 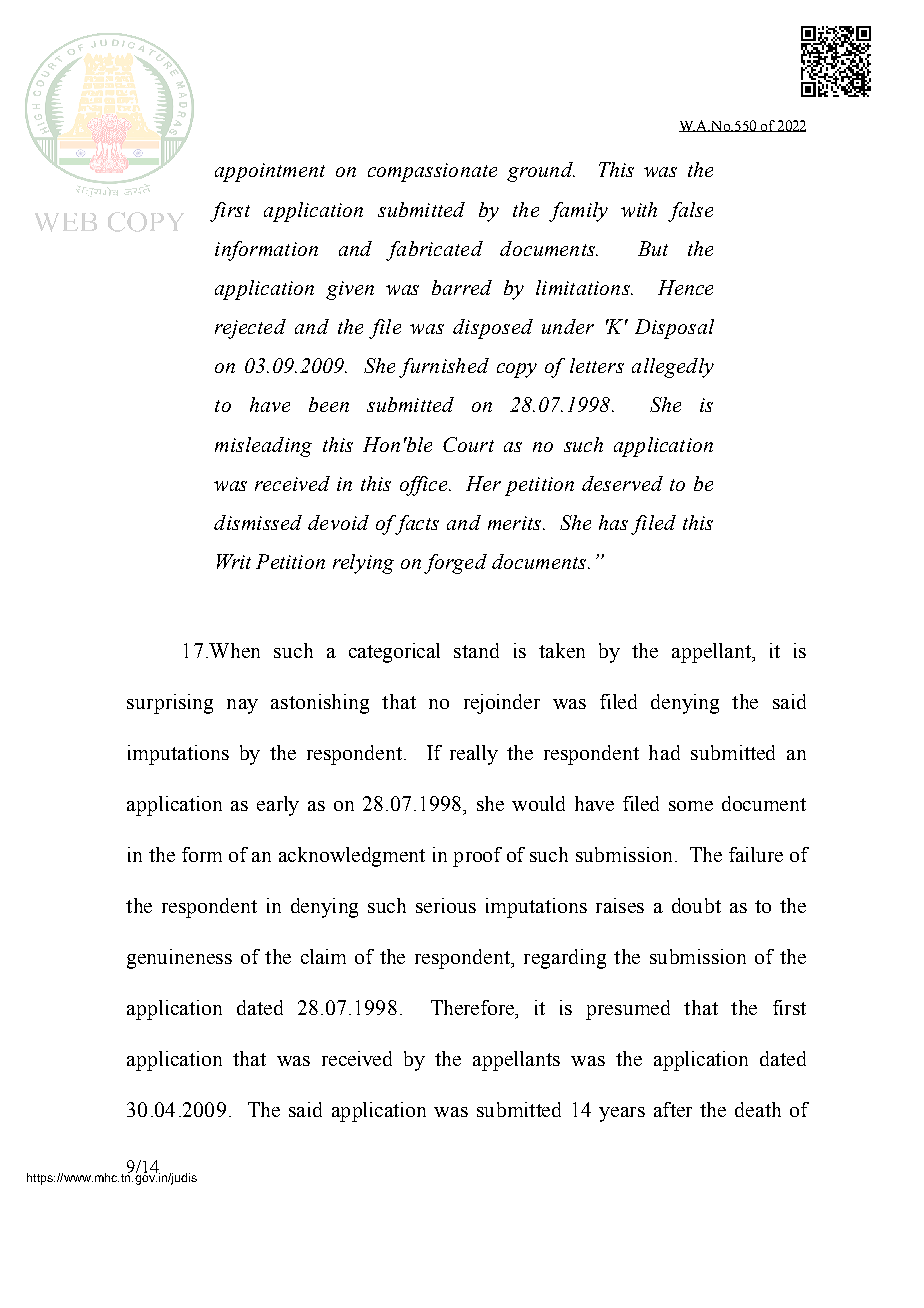 I want to click on genuineness, so click(x=179, y=959).
